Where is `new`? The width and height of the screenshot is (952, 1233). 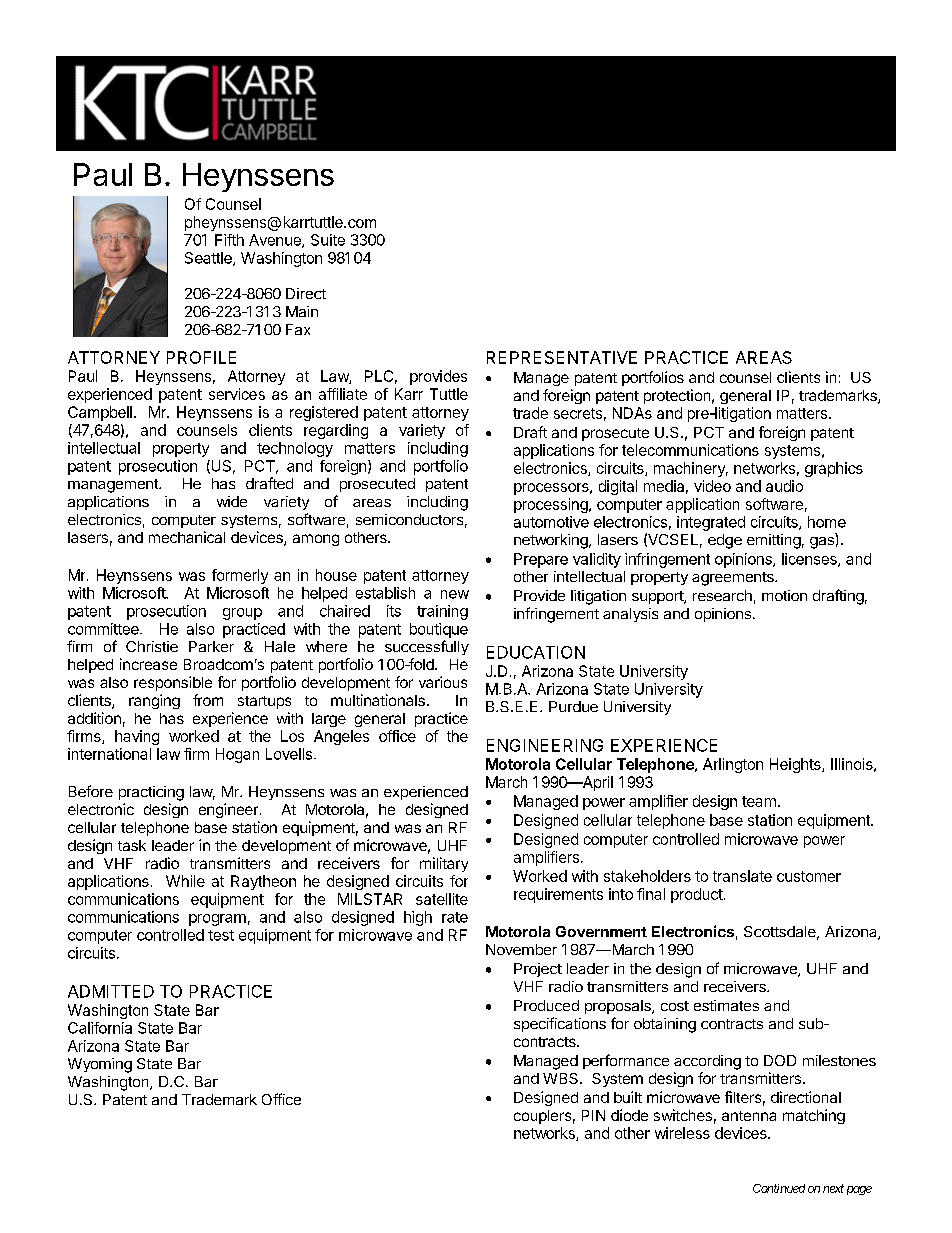
new is located at coordinates (455, 594).
